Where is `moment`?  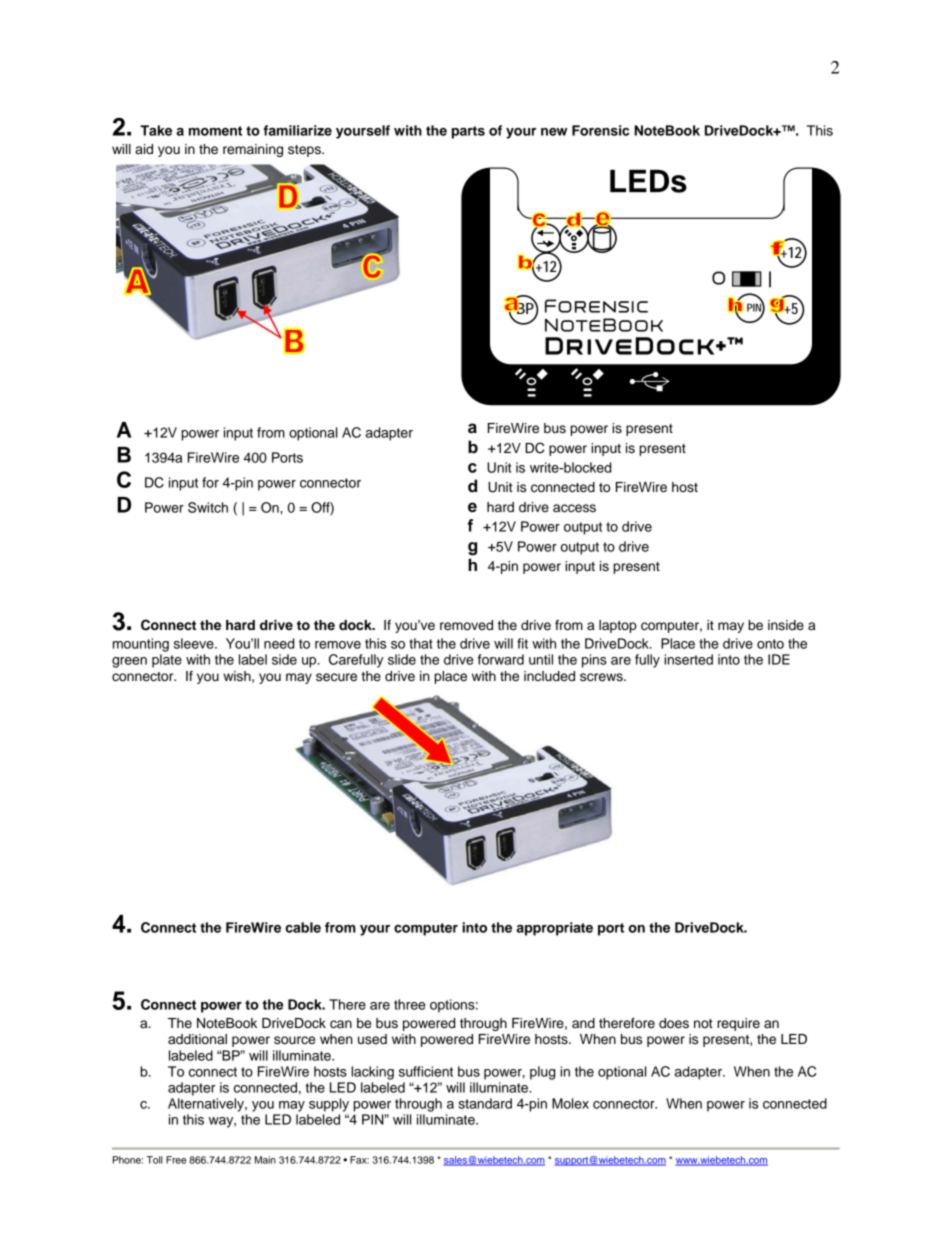 moment is located at coordinates (215, 131).
